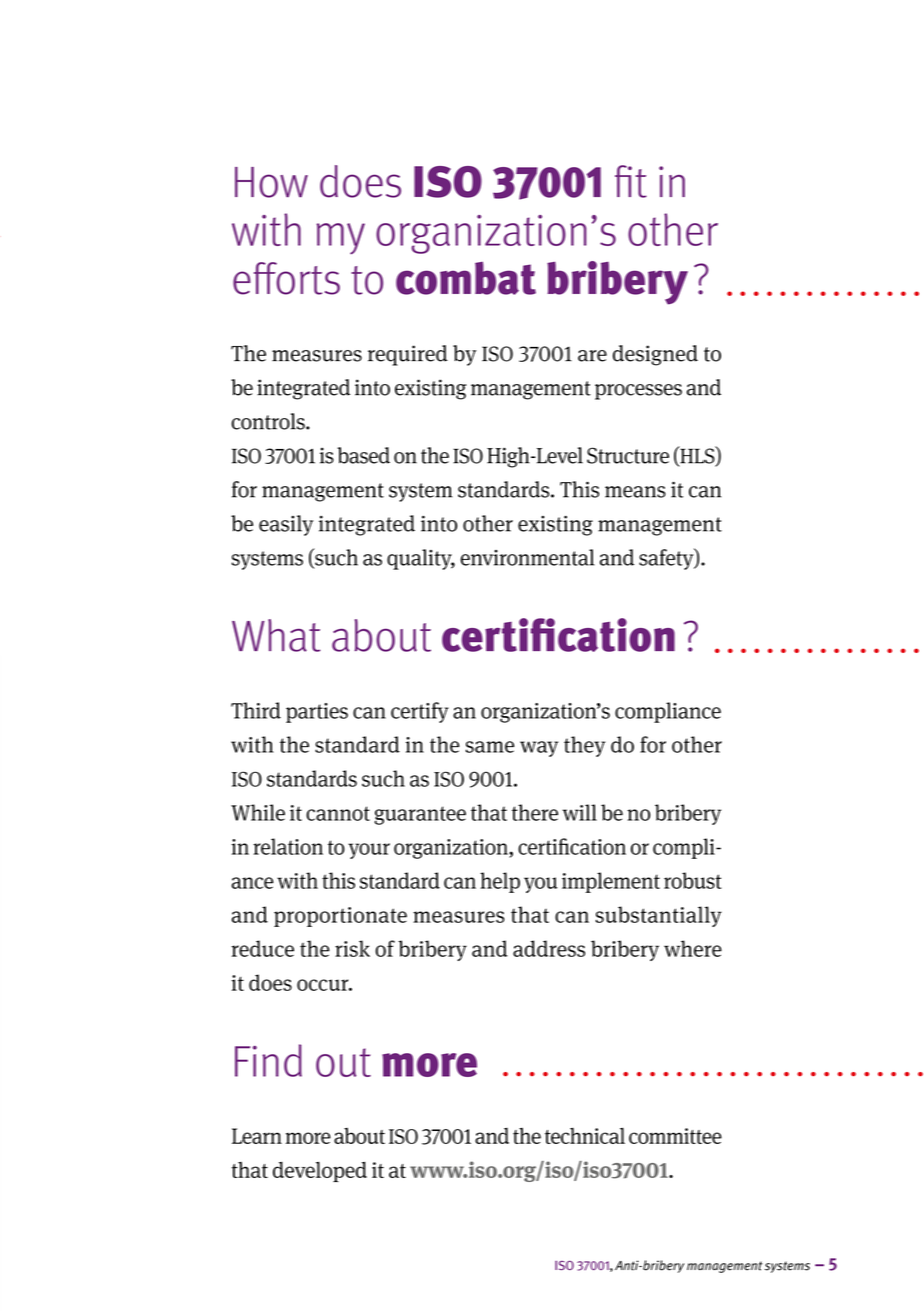  I want to click on combat, so click(466, 278).
